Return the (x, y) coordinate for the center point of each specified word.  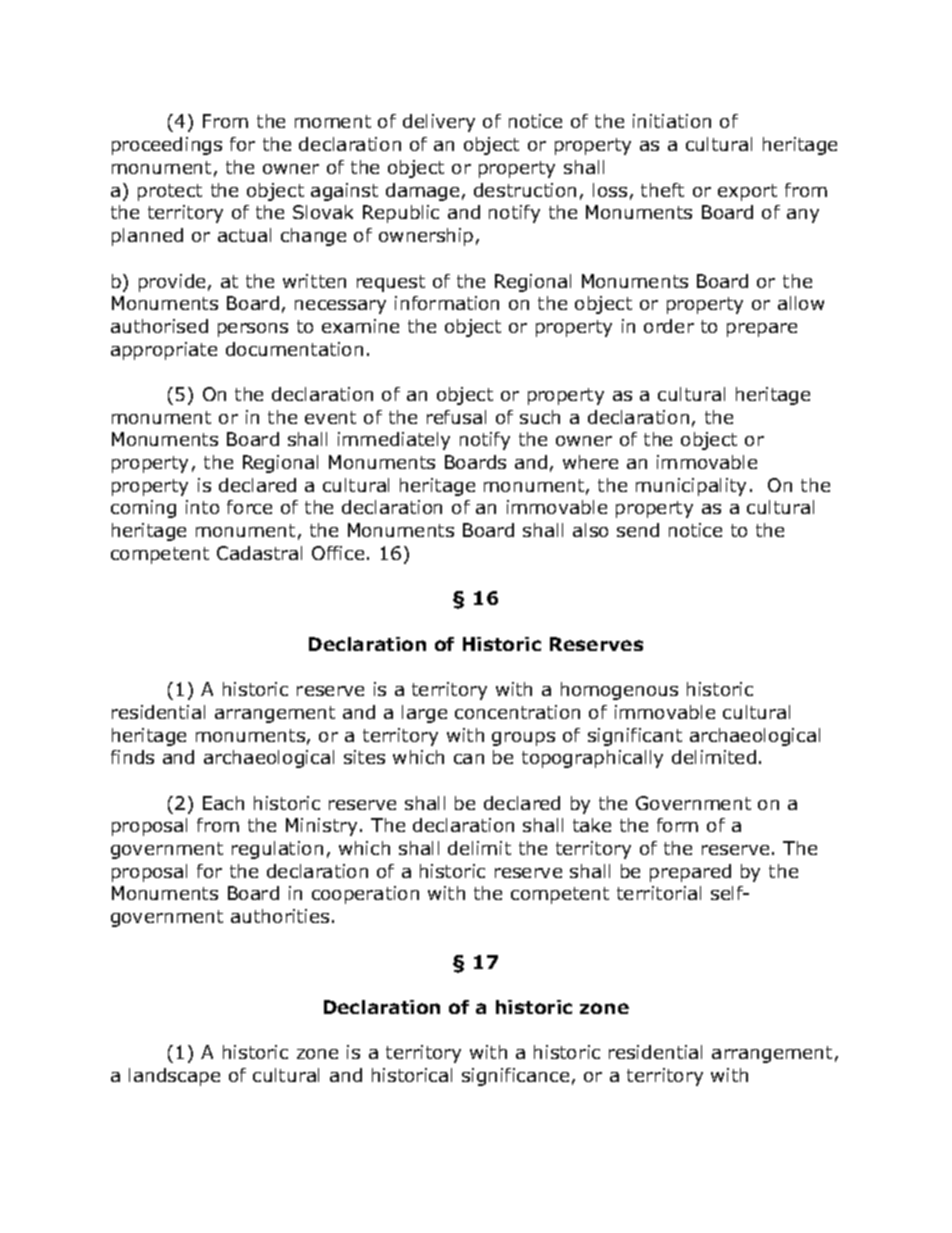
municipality (691, 487)
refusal (456, 417)
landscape (174, 1077)
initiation (672, 121)
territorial (659, 893)
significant (635, 737)
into (202, 507)
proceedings (167, 146)
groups (523, 739)
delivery (439, 123)
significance (515, 1077)
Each (223, 803)
